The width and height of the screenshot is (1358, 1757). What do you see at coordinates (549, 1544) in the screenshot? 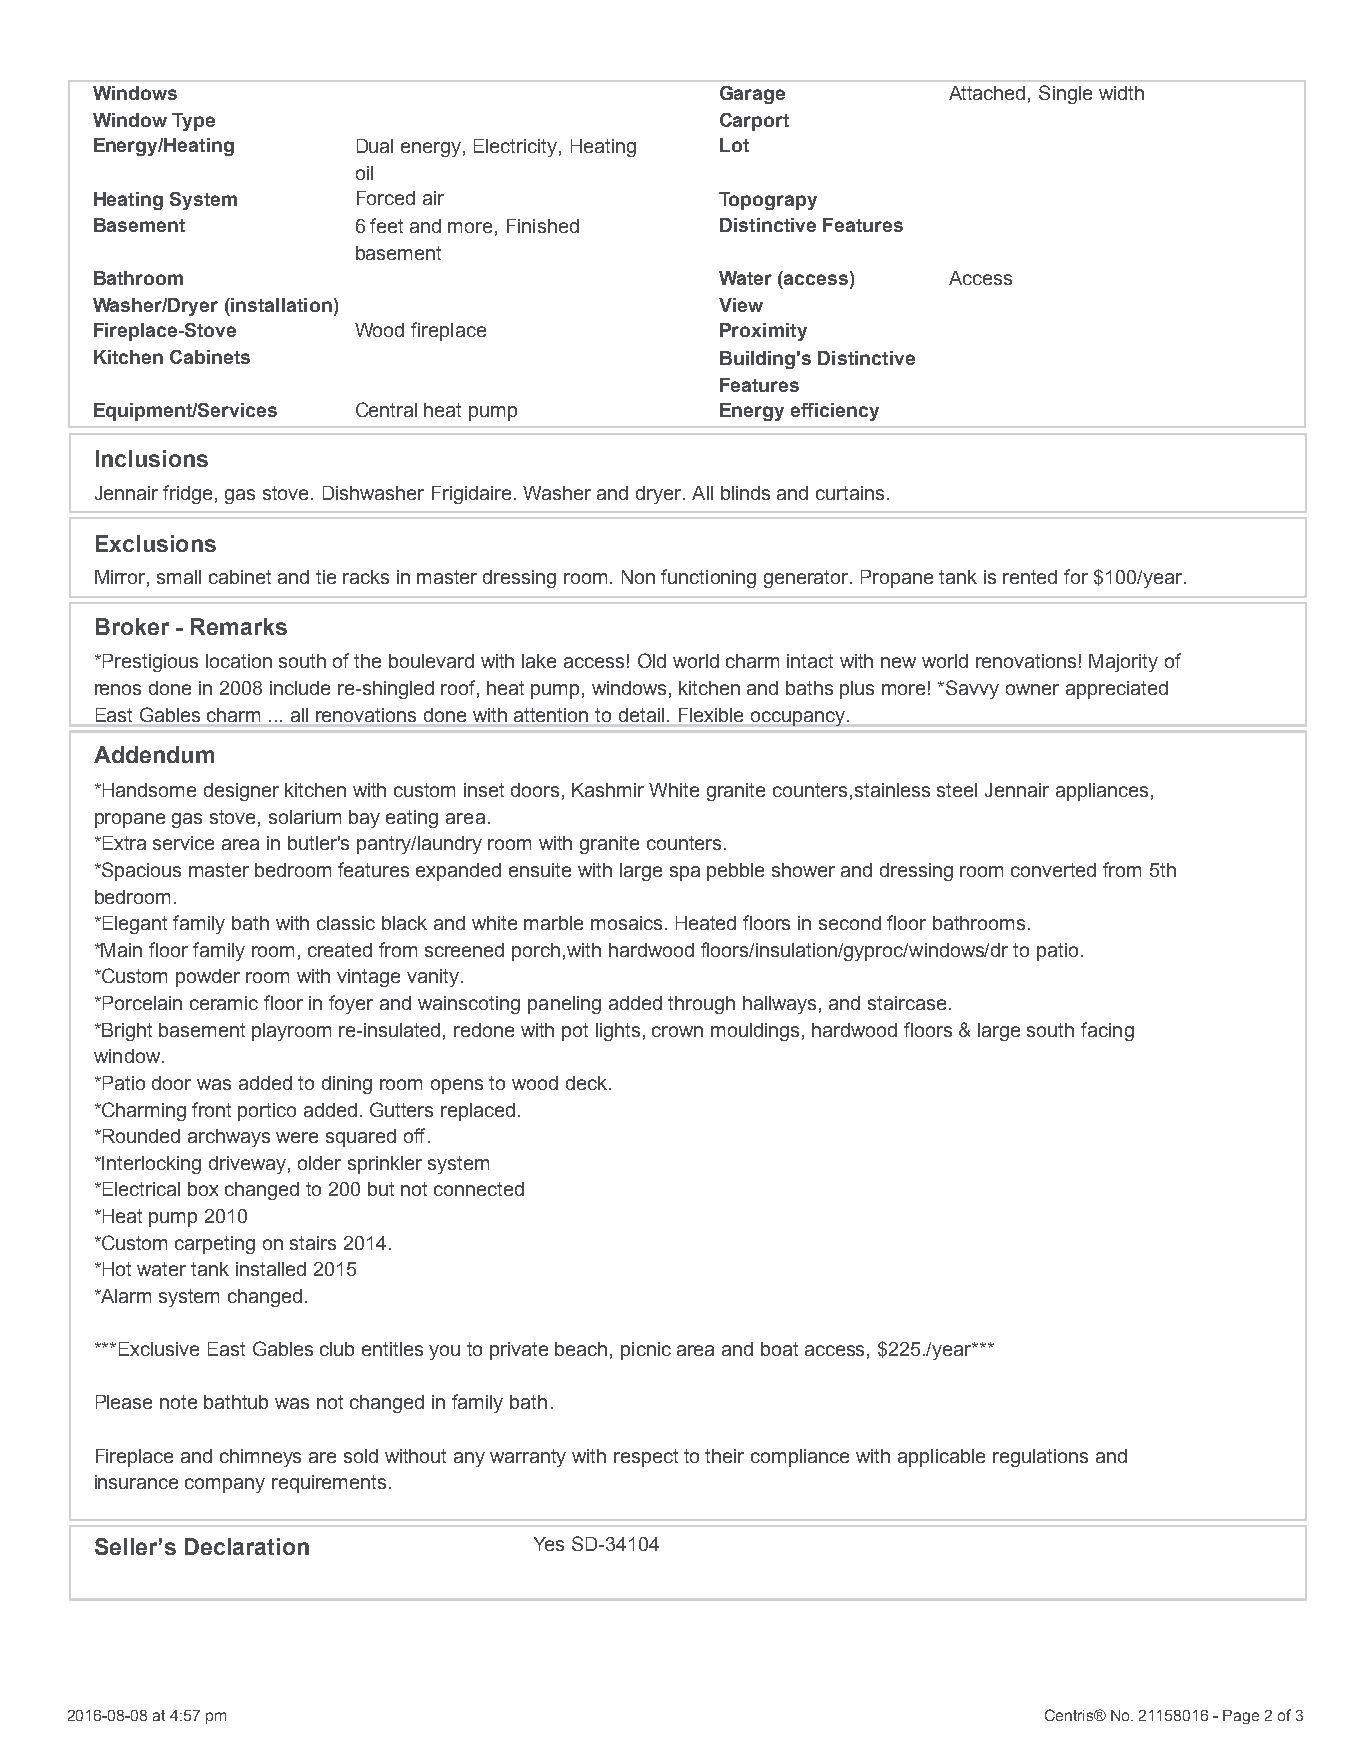
I see `Yes` at bounding box center [549, 1544].
